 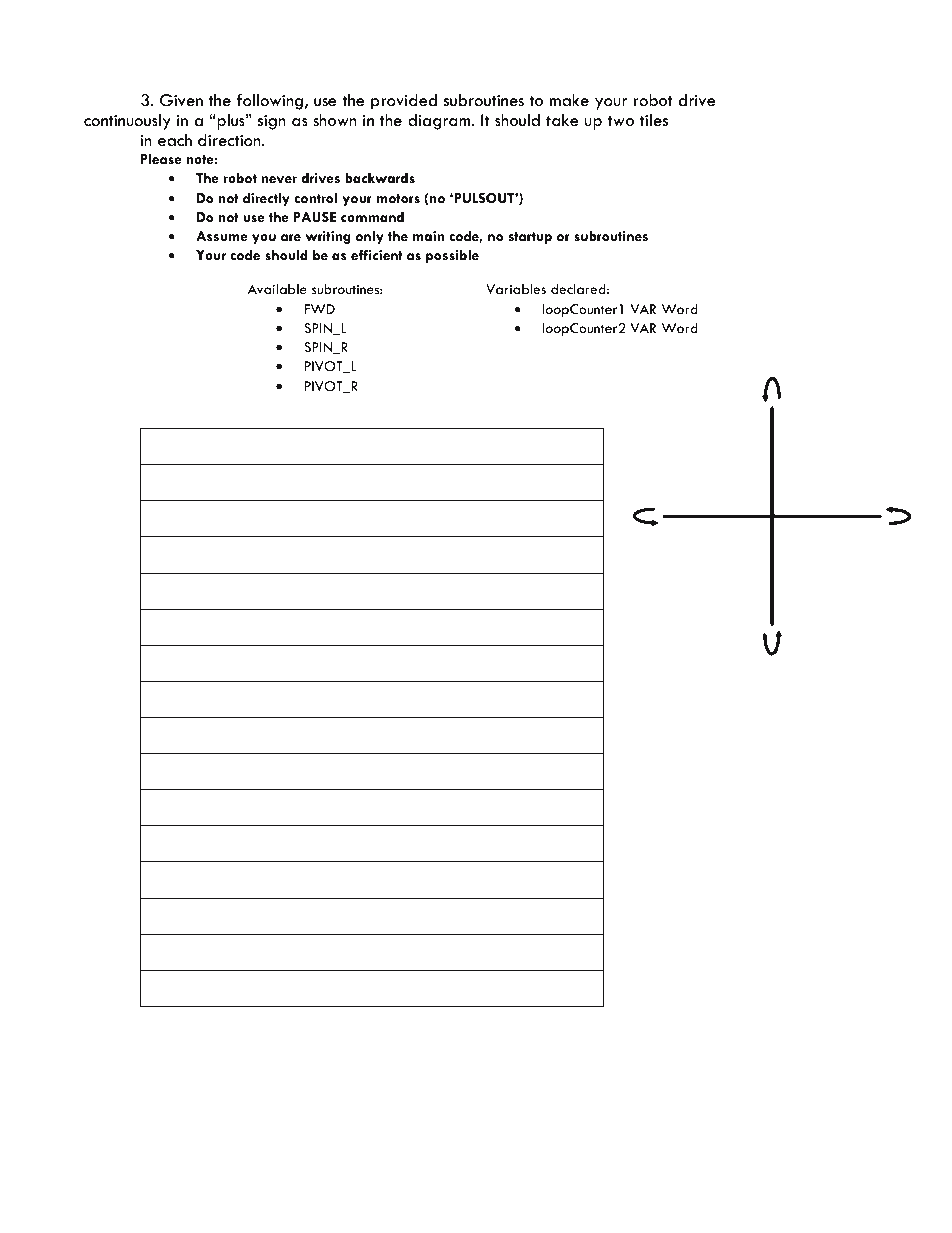 What do you see at coordinates (569, 100) in the image?
I see `make` at bounding box center [569, 100].
